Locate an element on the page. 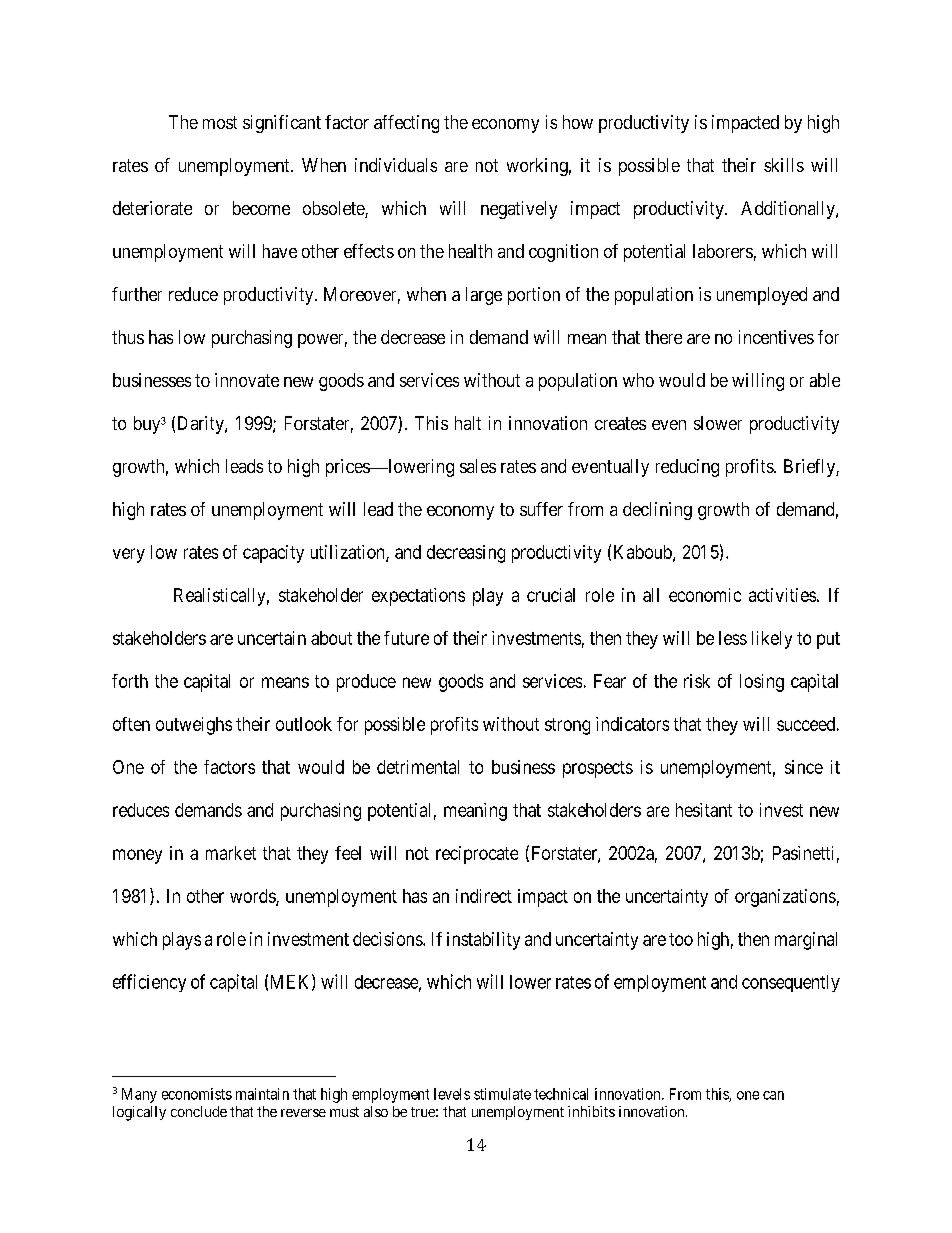  skills is located at coordinates (784, 165).
